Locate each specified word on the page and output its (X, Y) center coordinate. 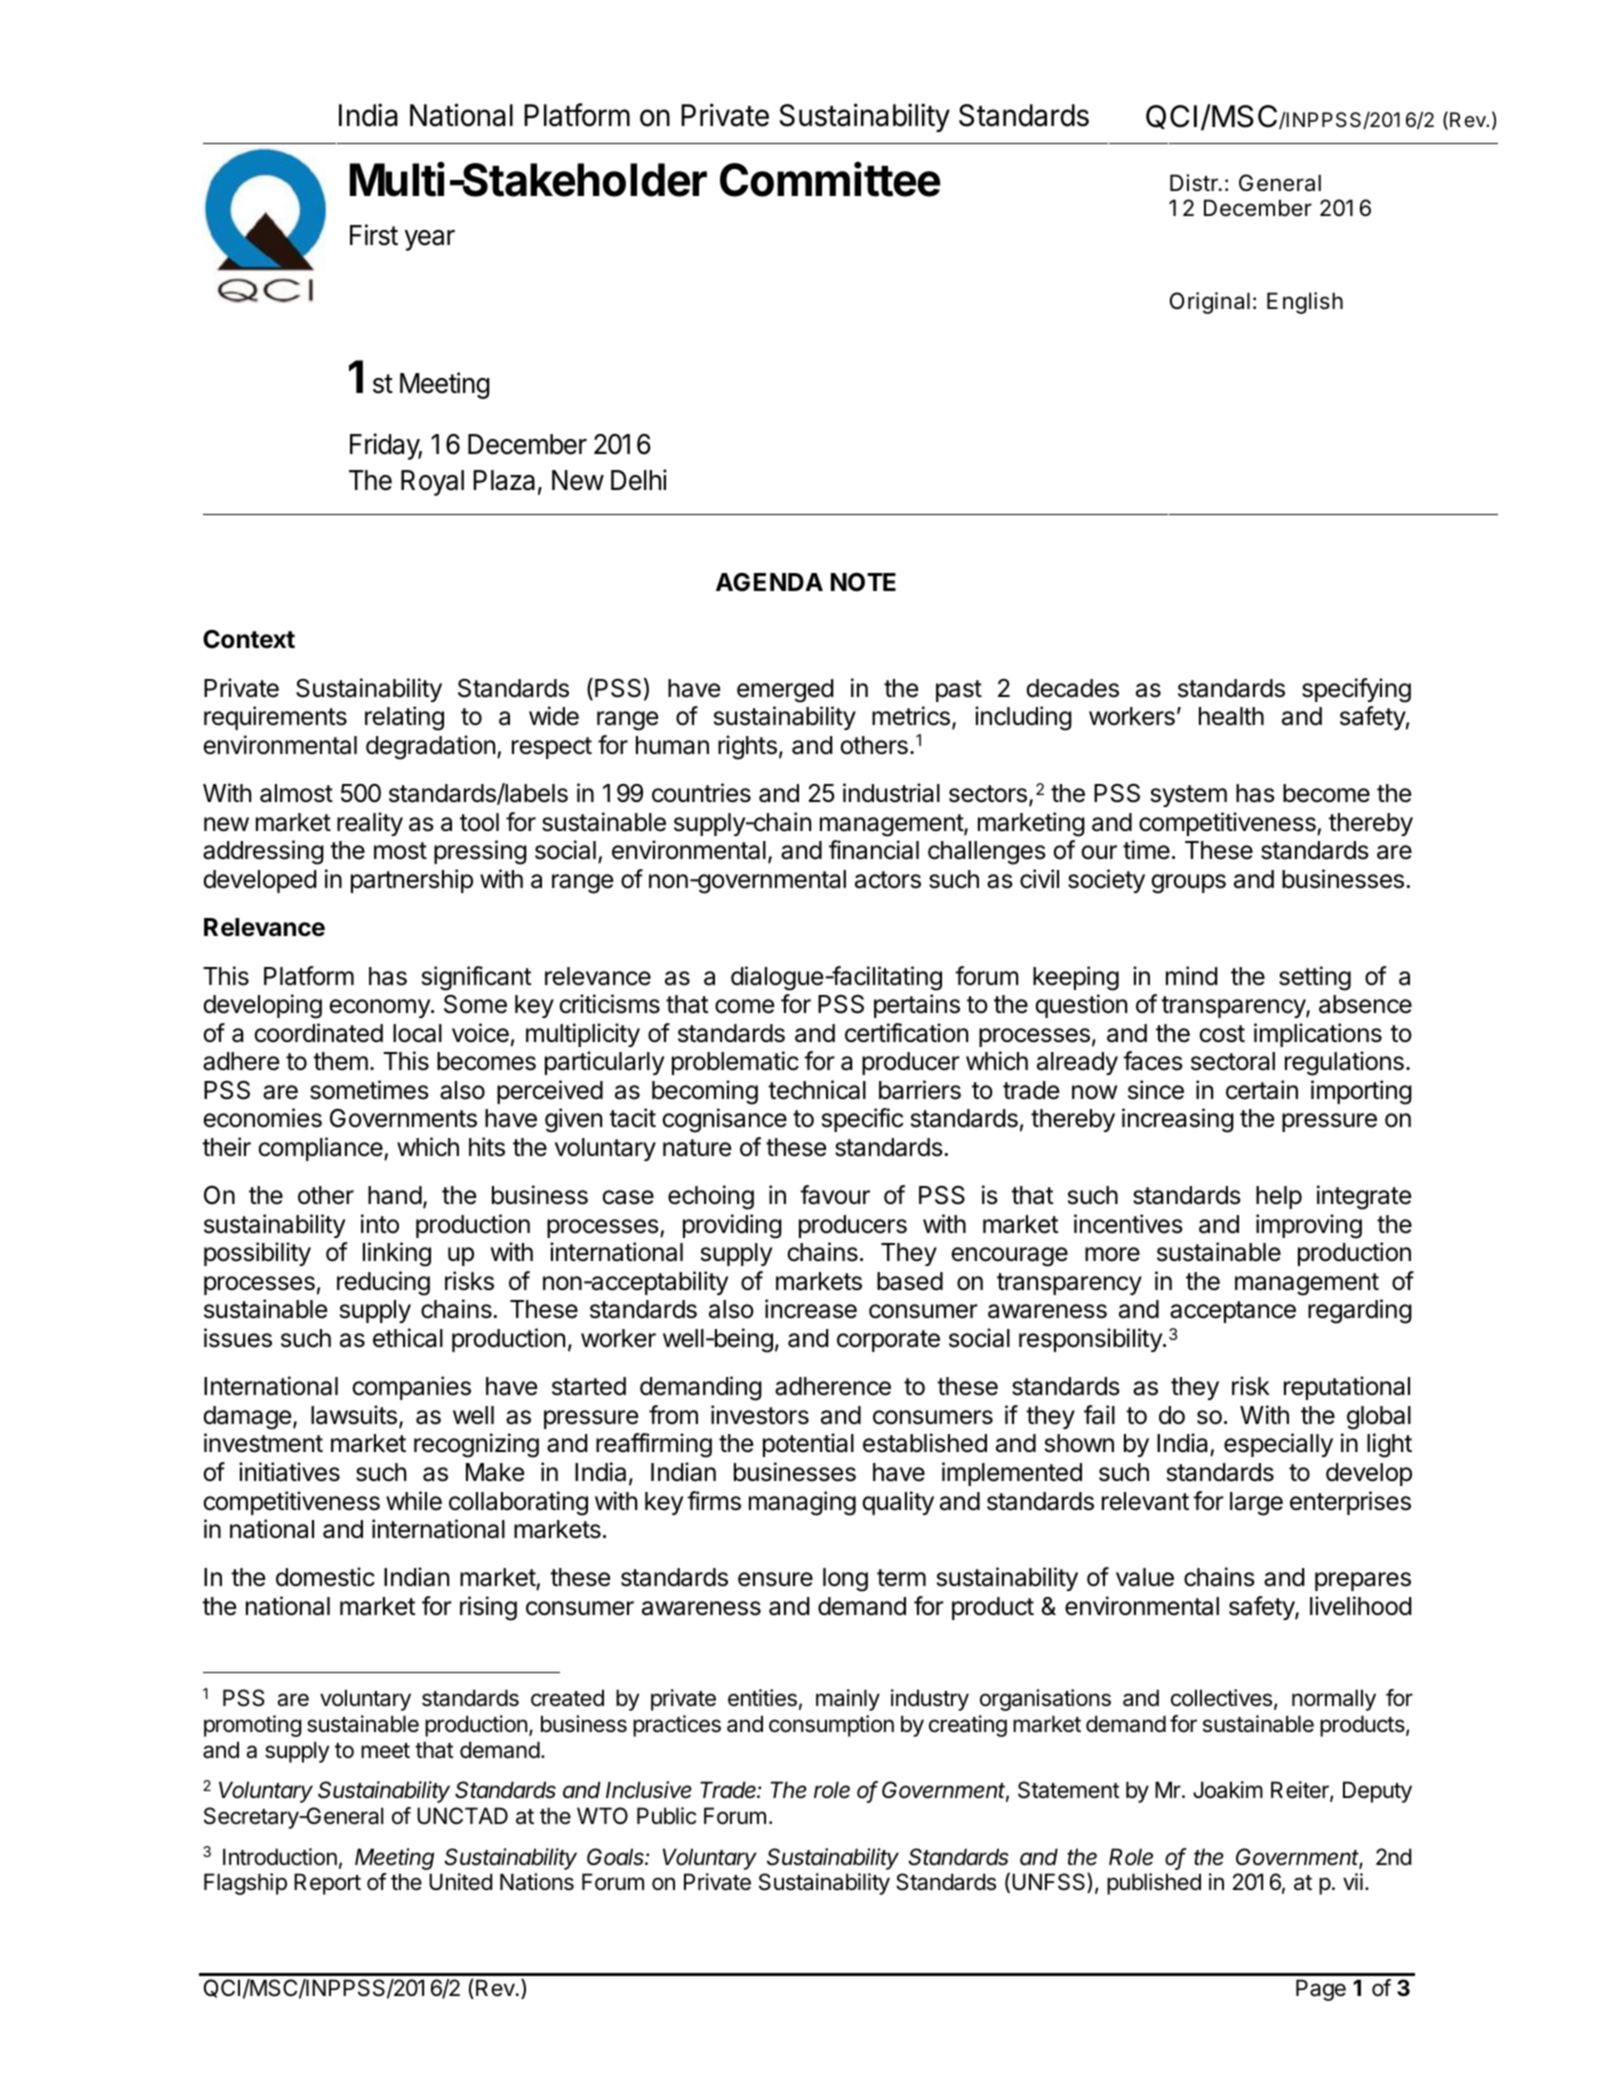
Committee (830, 179)
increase (811, 1309)
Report (327, 1884)
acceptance (1233, 1312)
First (374, 235)
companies (411, 1388)
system (1189, 796)
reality (370, 824)
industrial (891, 793)
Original (1210, 303)
